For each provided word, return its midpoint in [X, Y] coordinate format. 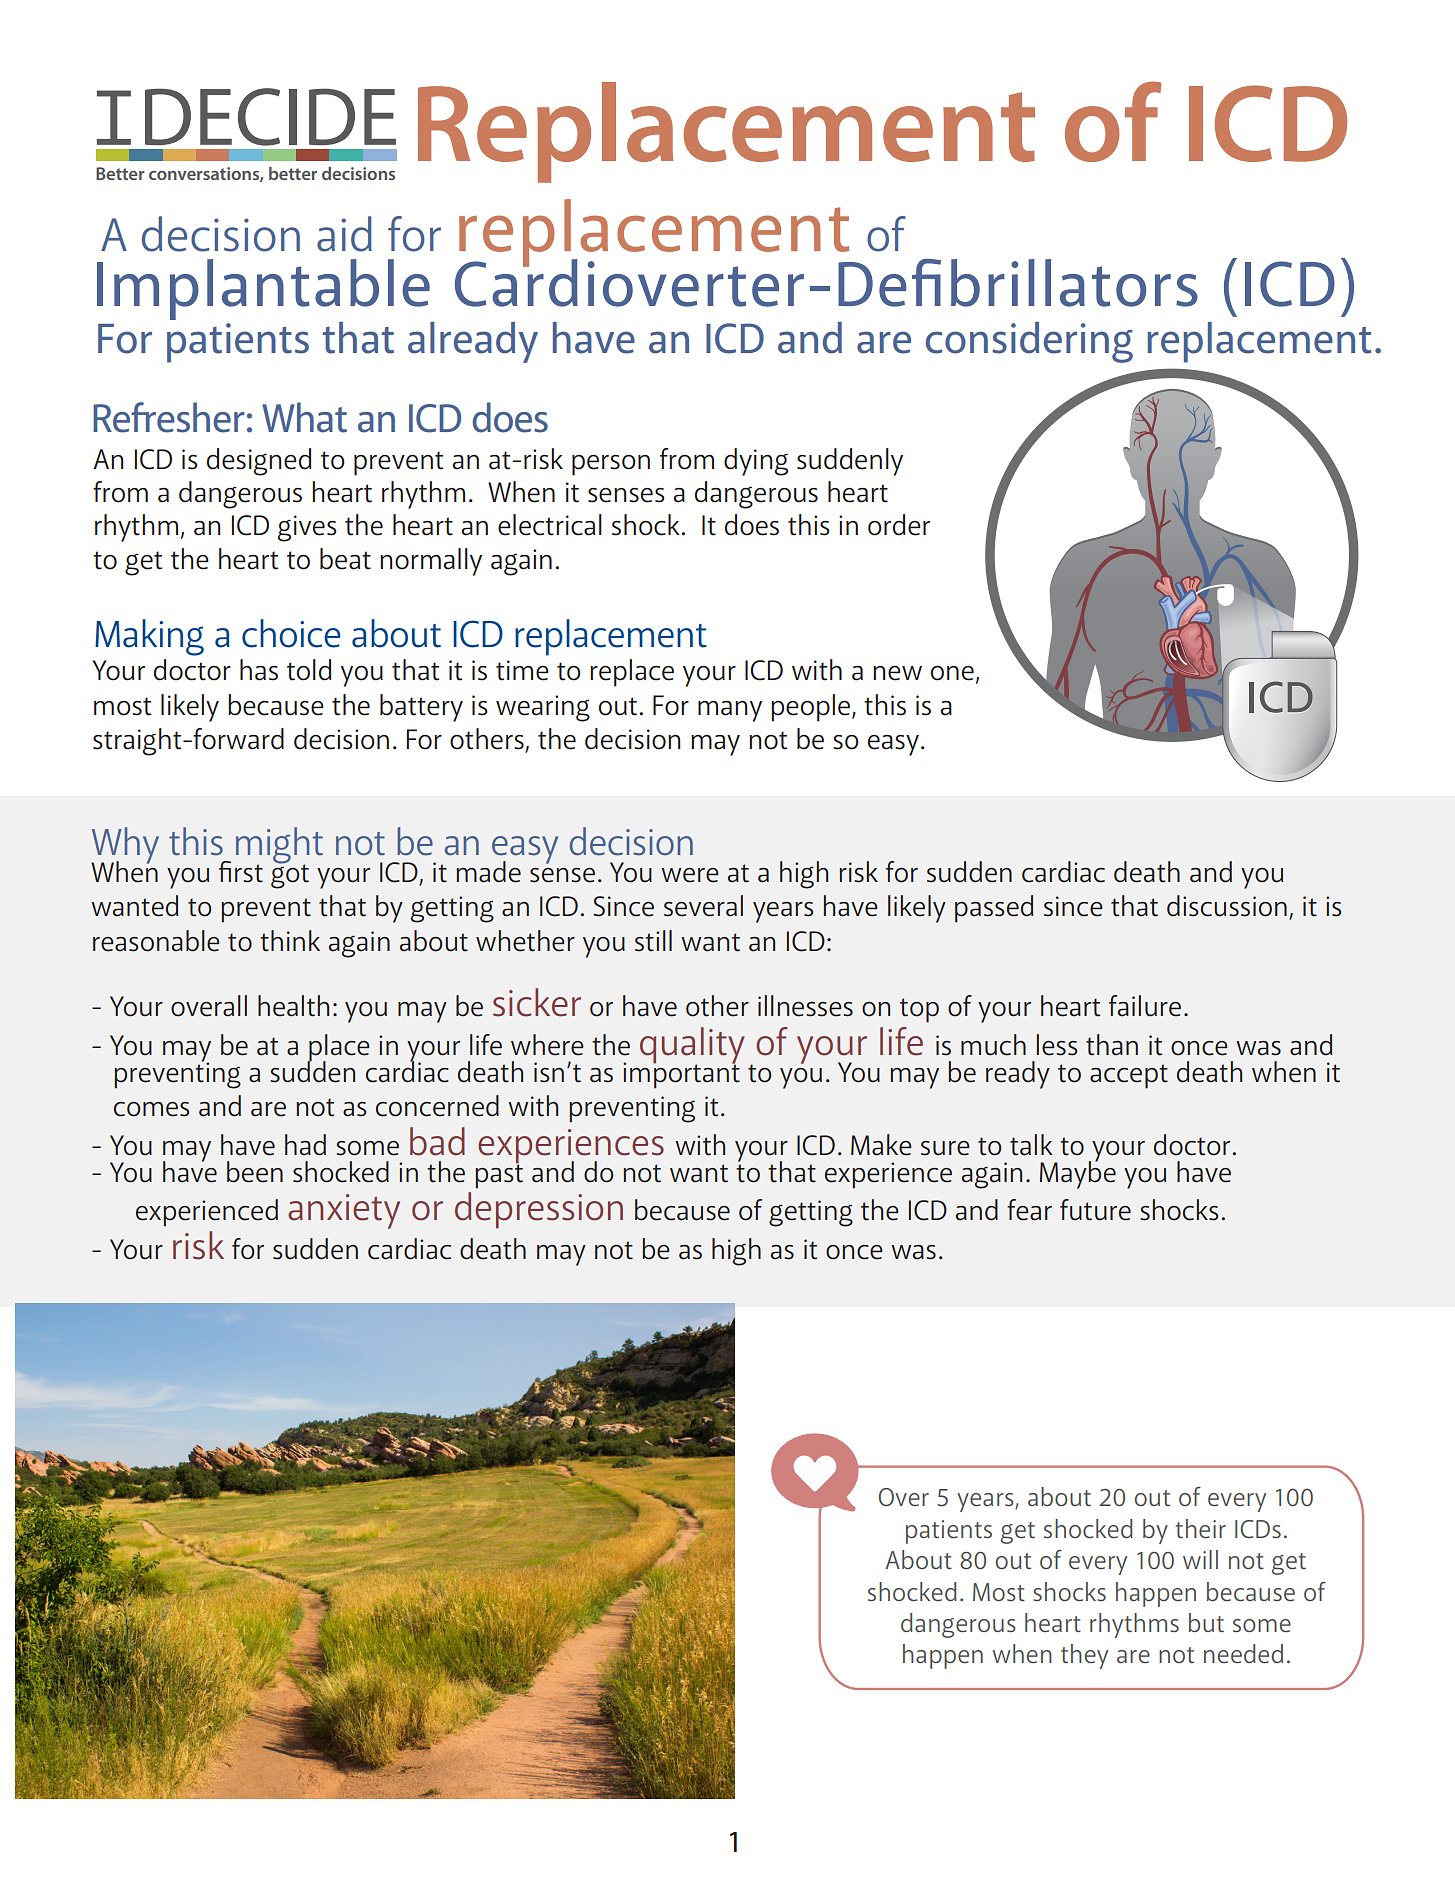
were [690, 875]
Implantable [263, 289]
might [279, 846]
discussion [1227, 906]
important [681, 1074]
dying [756, 462]
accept [1129, 1076]
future [1095, 1210]
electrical [550, 525]
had [305, 1145]
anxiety [344, 1211]
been [255, 1172]
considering [1029, 342]
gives [307, 528]
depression [539, 1210]
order [899, 525]
